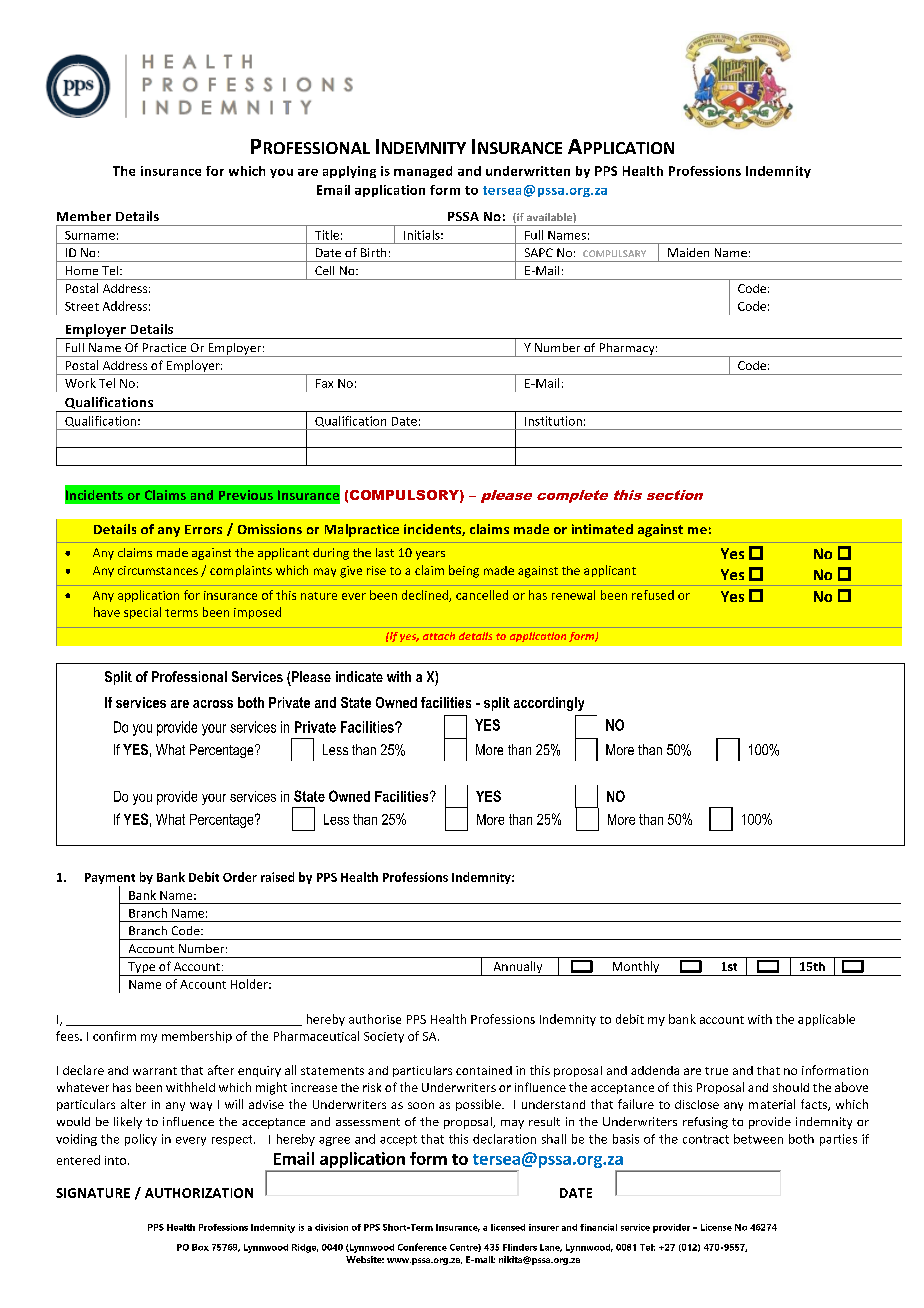 The height and width of the screenshot is (1308, 924). I want to click on Annually, so click(518, 968).
